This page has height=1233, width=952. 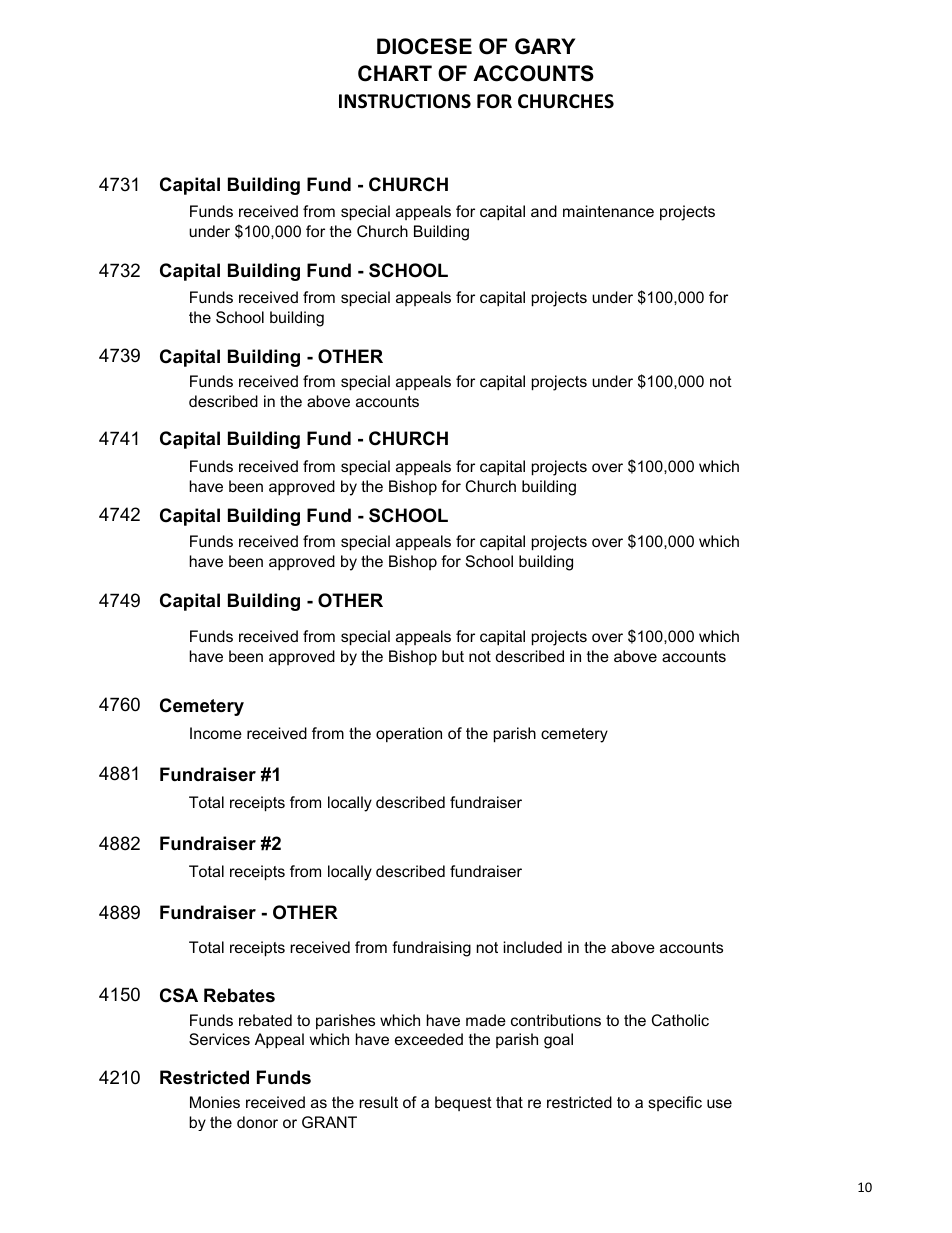 I want to click on maintenance, so click(x=608, y=211).
